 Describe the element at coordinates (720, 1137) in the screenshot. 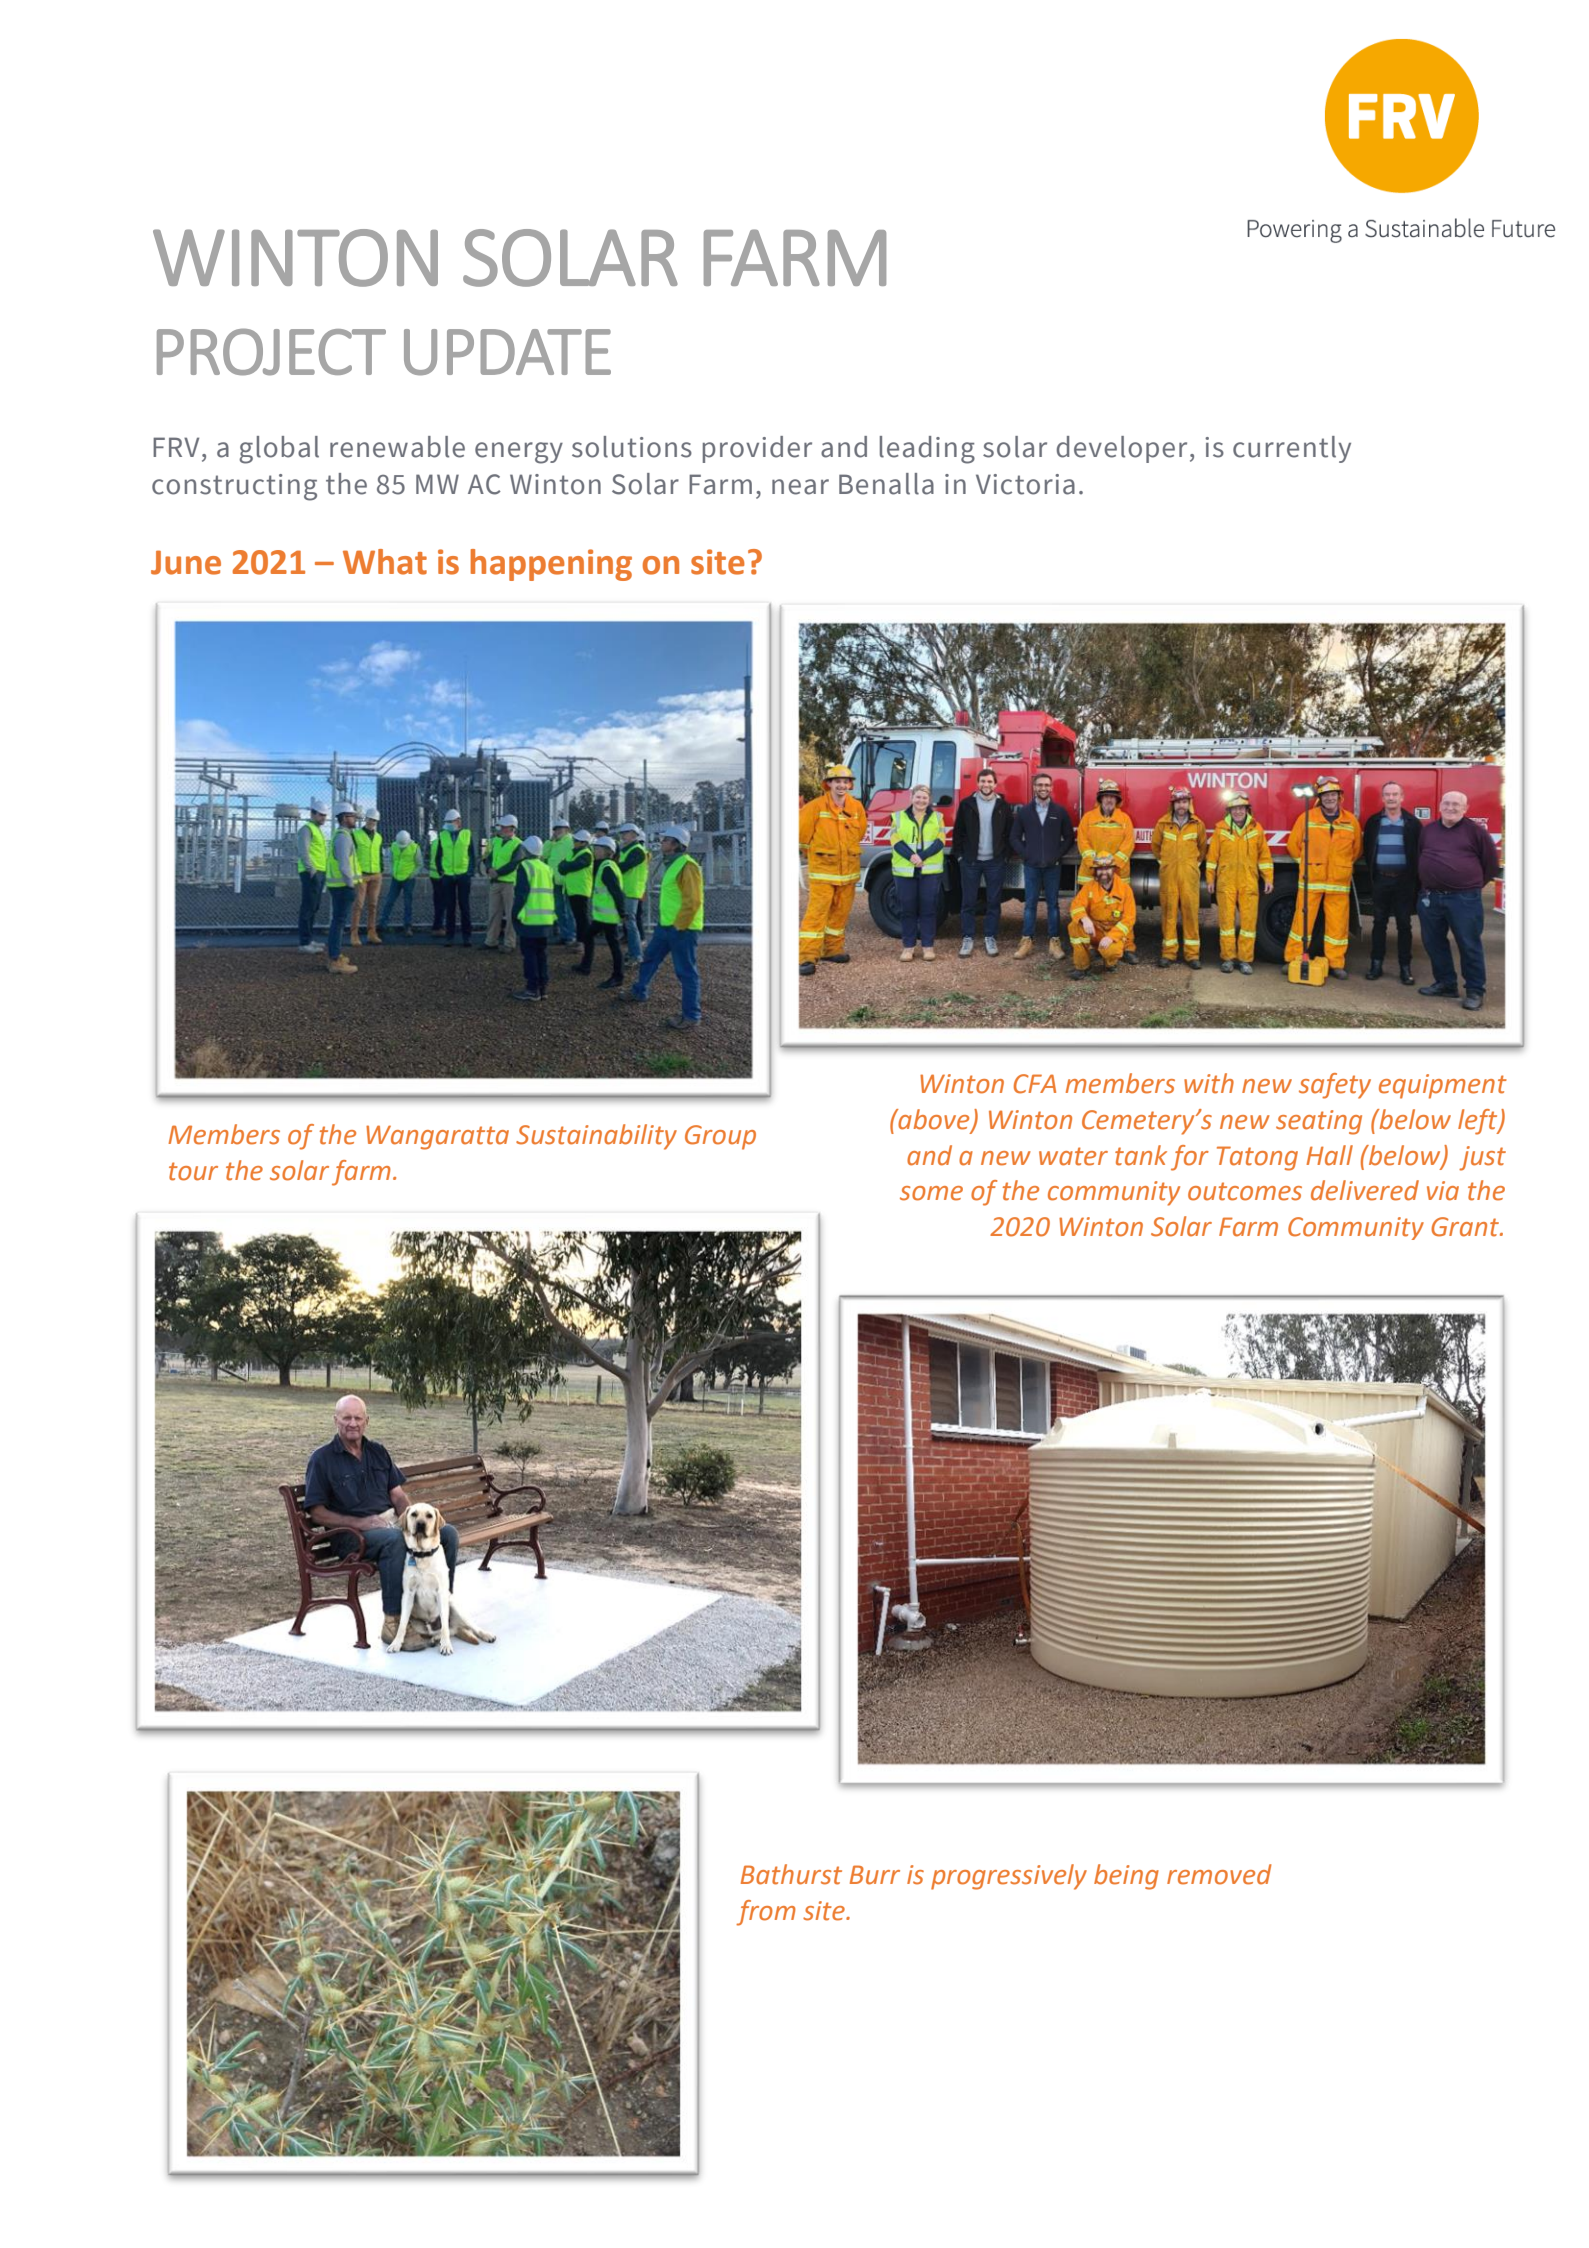

I see `Group` at that location.
